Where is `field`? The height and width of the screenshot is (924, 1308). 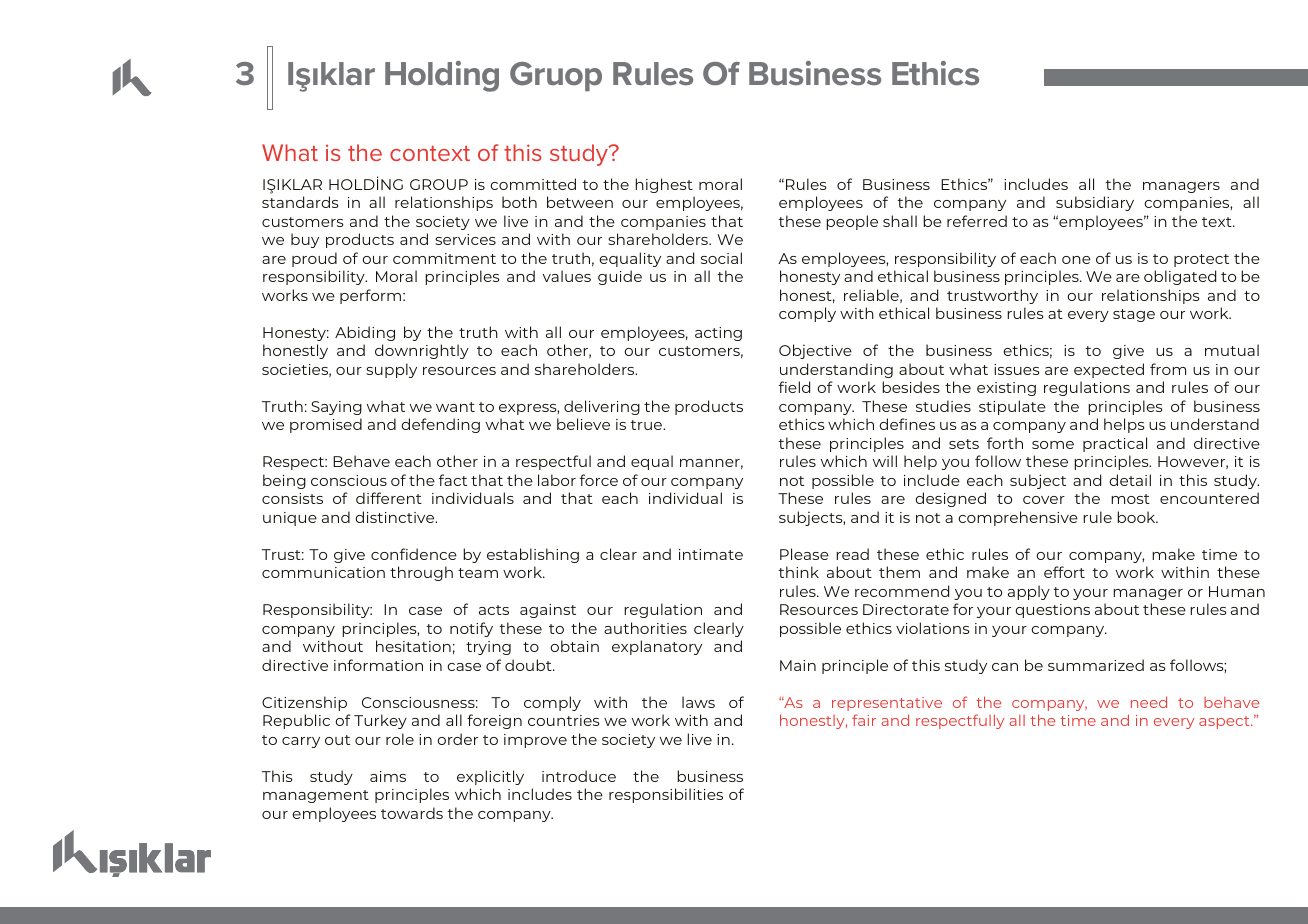 field is located at coordinates (794, 387).
